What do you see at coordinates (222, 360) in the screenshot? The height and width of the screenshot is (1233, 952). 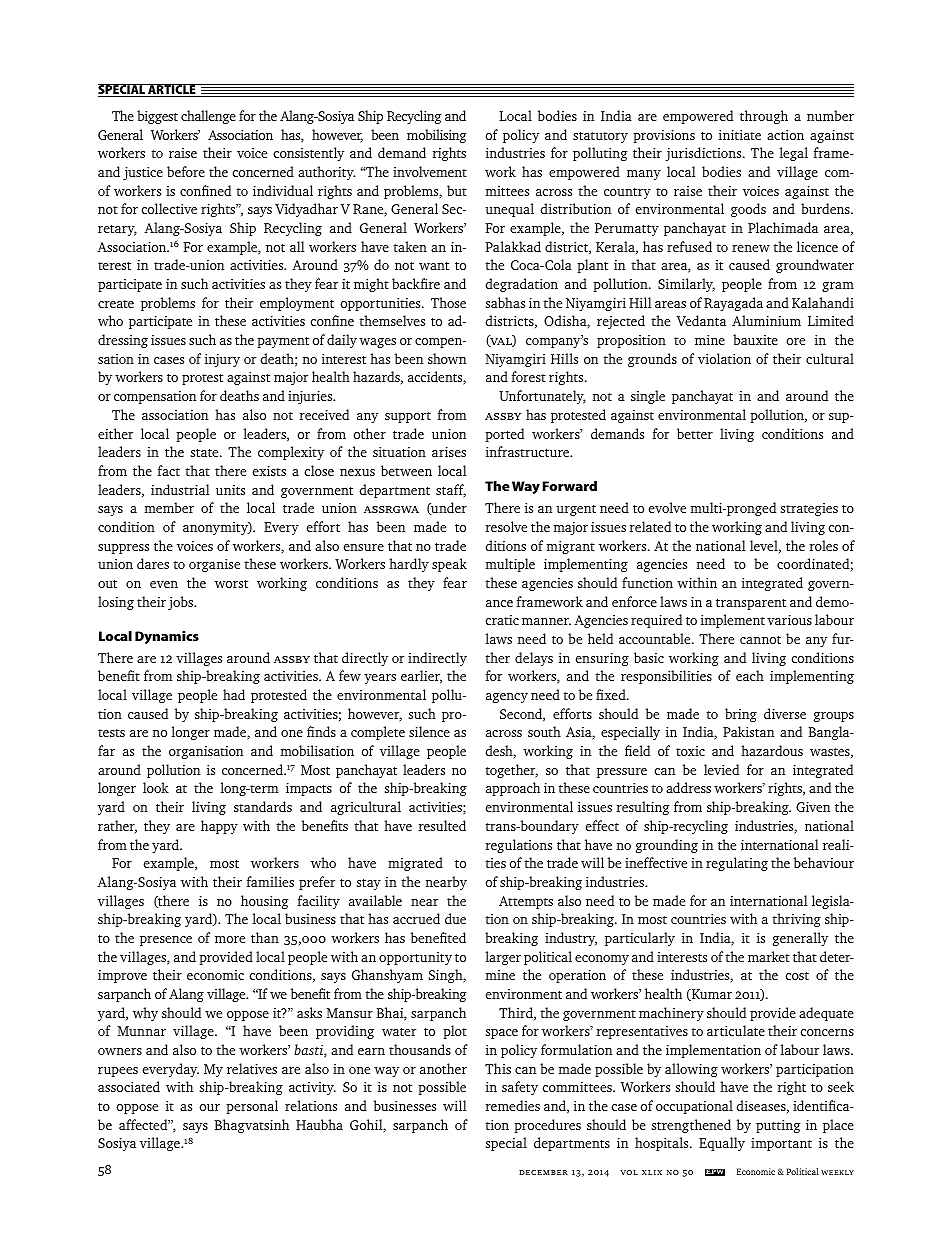 I see `injury` at bounding box center [222, 360].
